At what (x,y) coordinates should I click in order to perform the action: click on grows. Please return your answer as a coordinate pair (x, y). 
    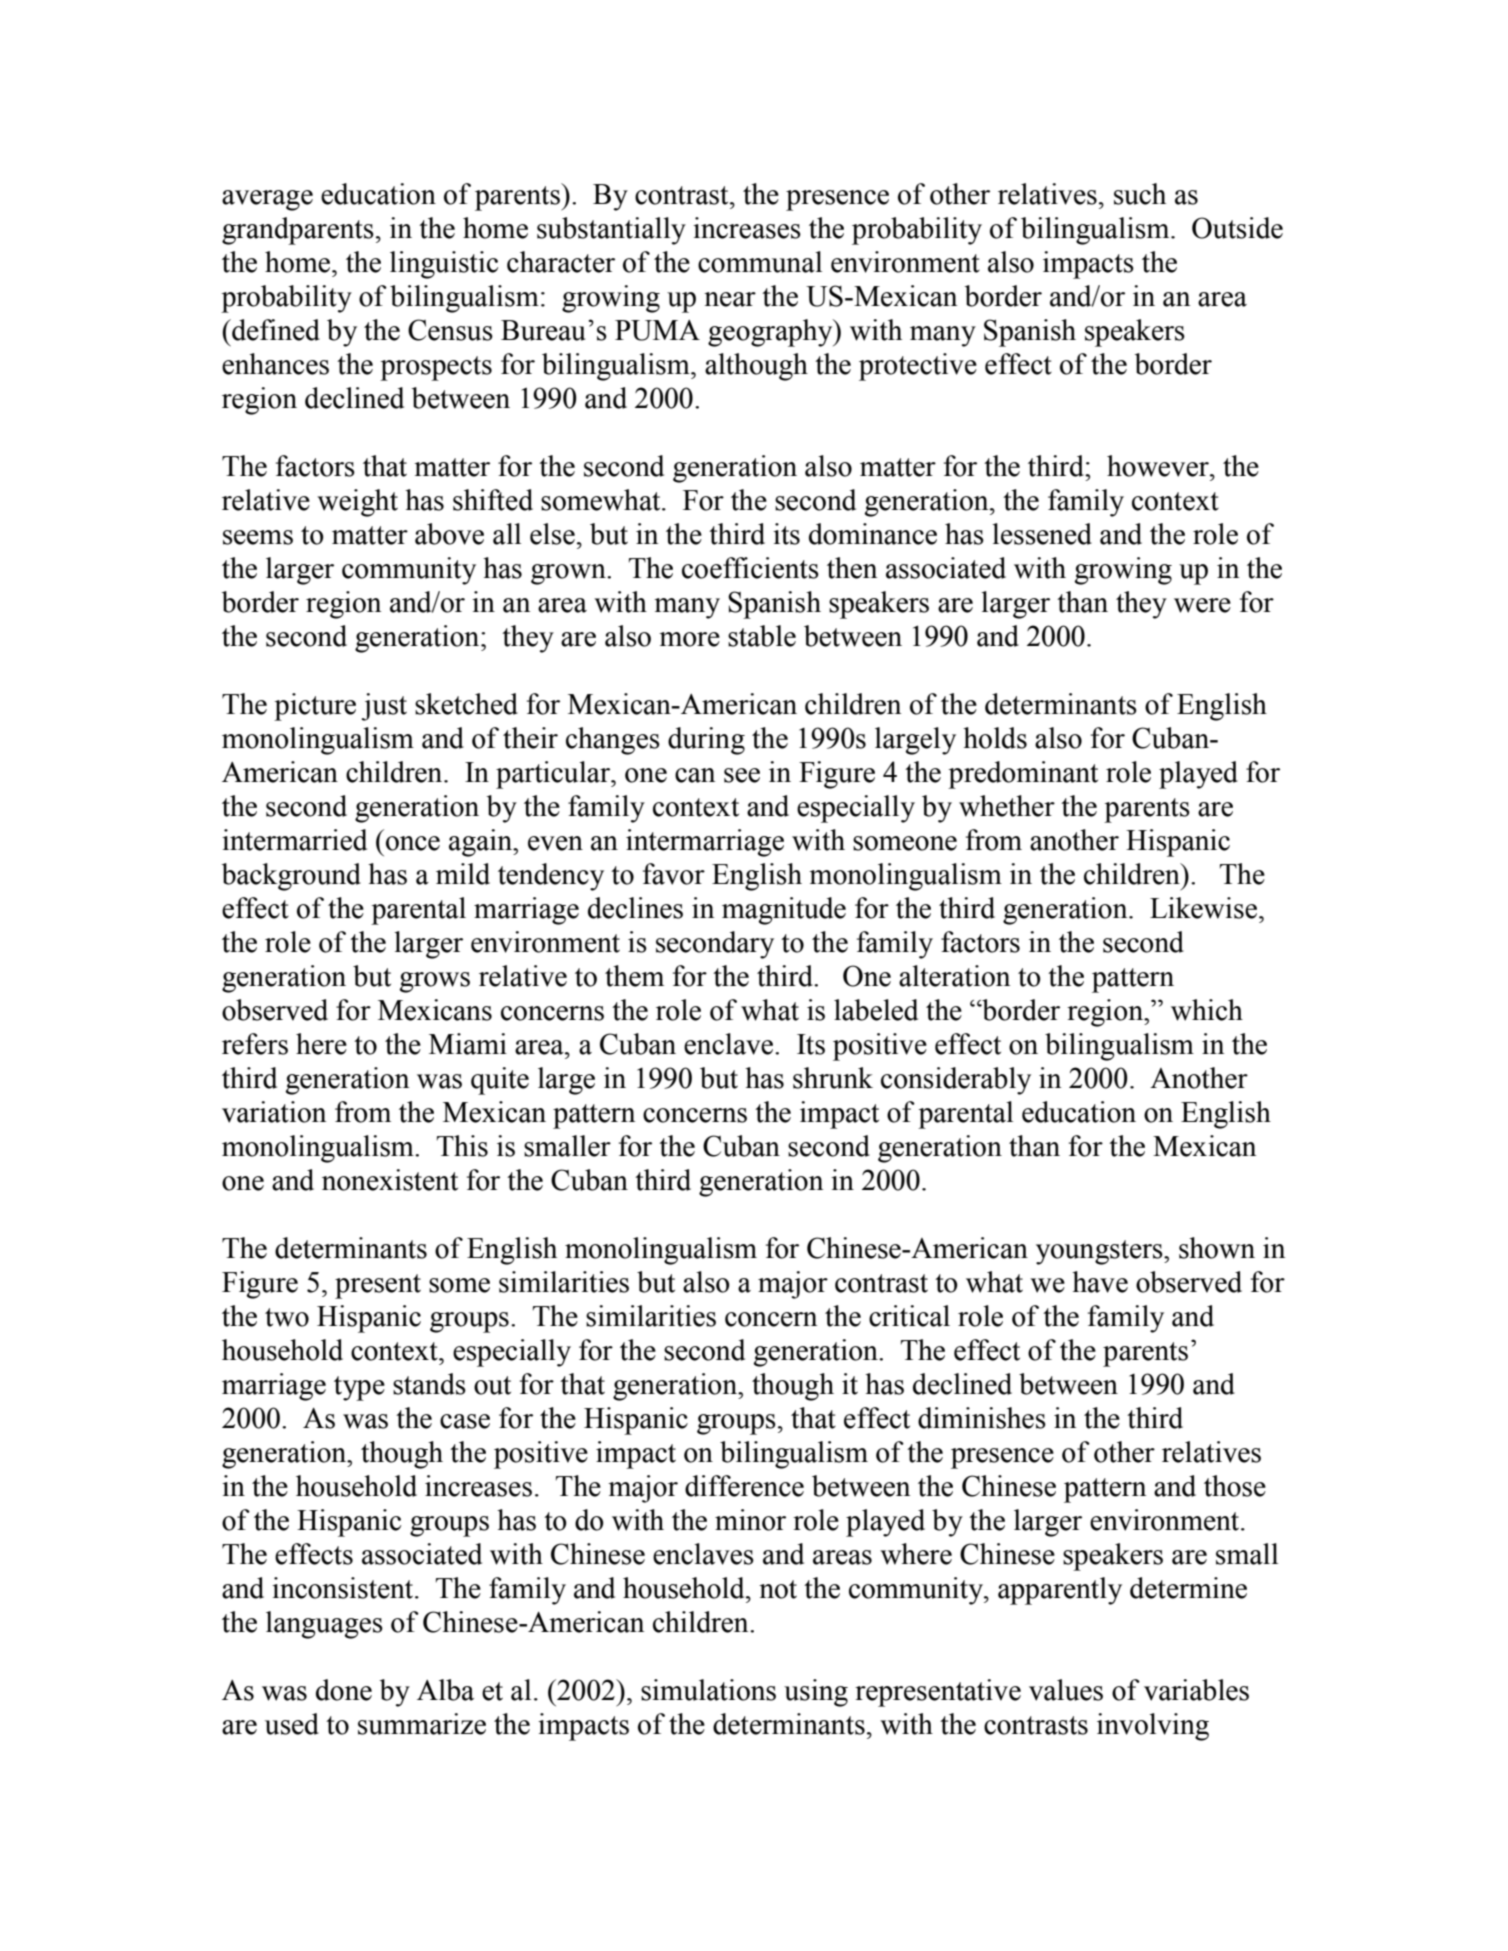
    Looking at the image, I should click on (434, 982).
